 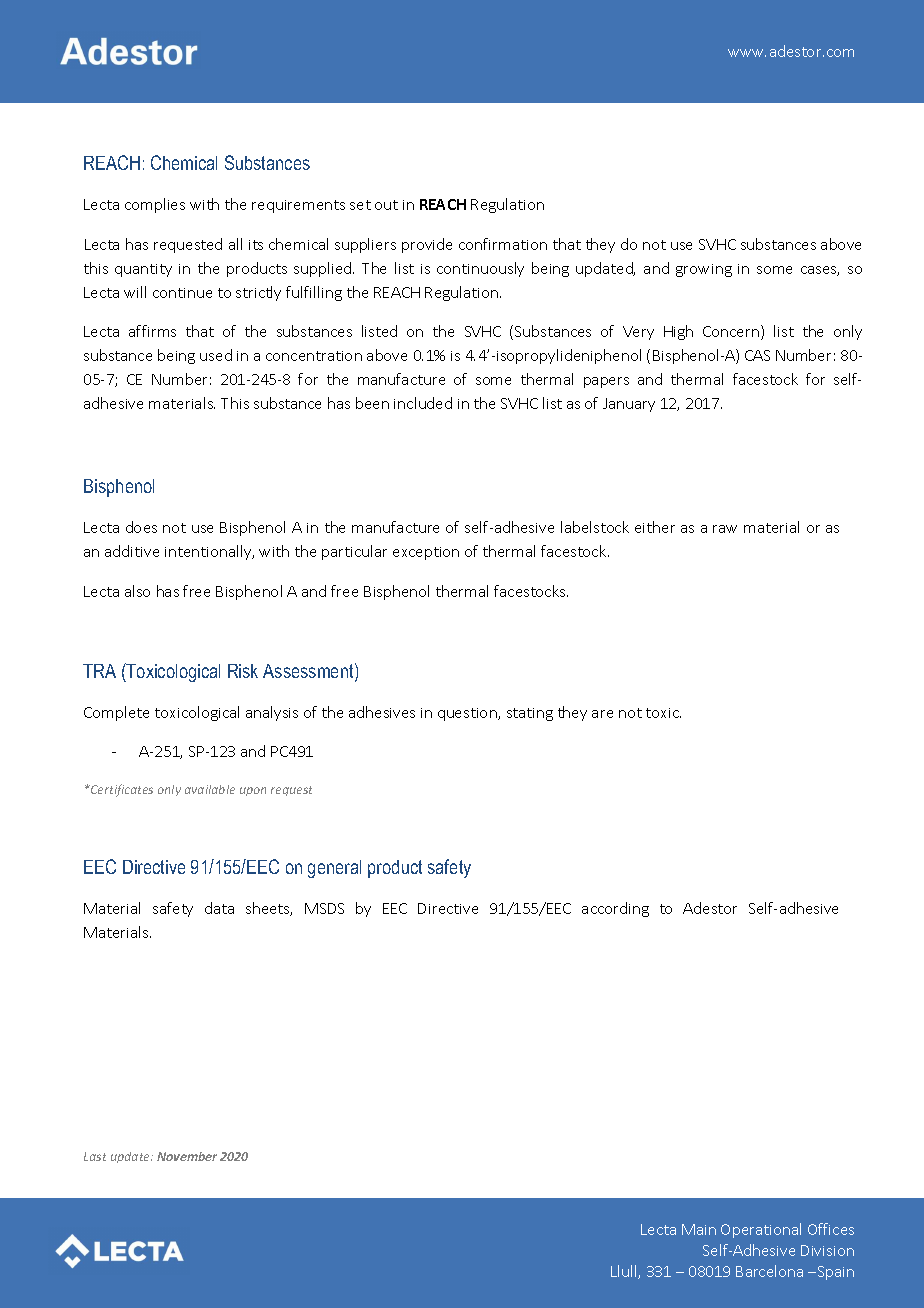 What do you see at coordinates (503, 244) in the screenshot?
I see `confirmation` at bounding box center [503, 244].
